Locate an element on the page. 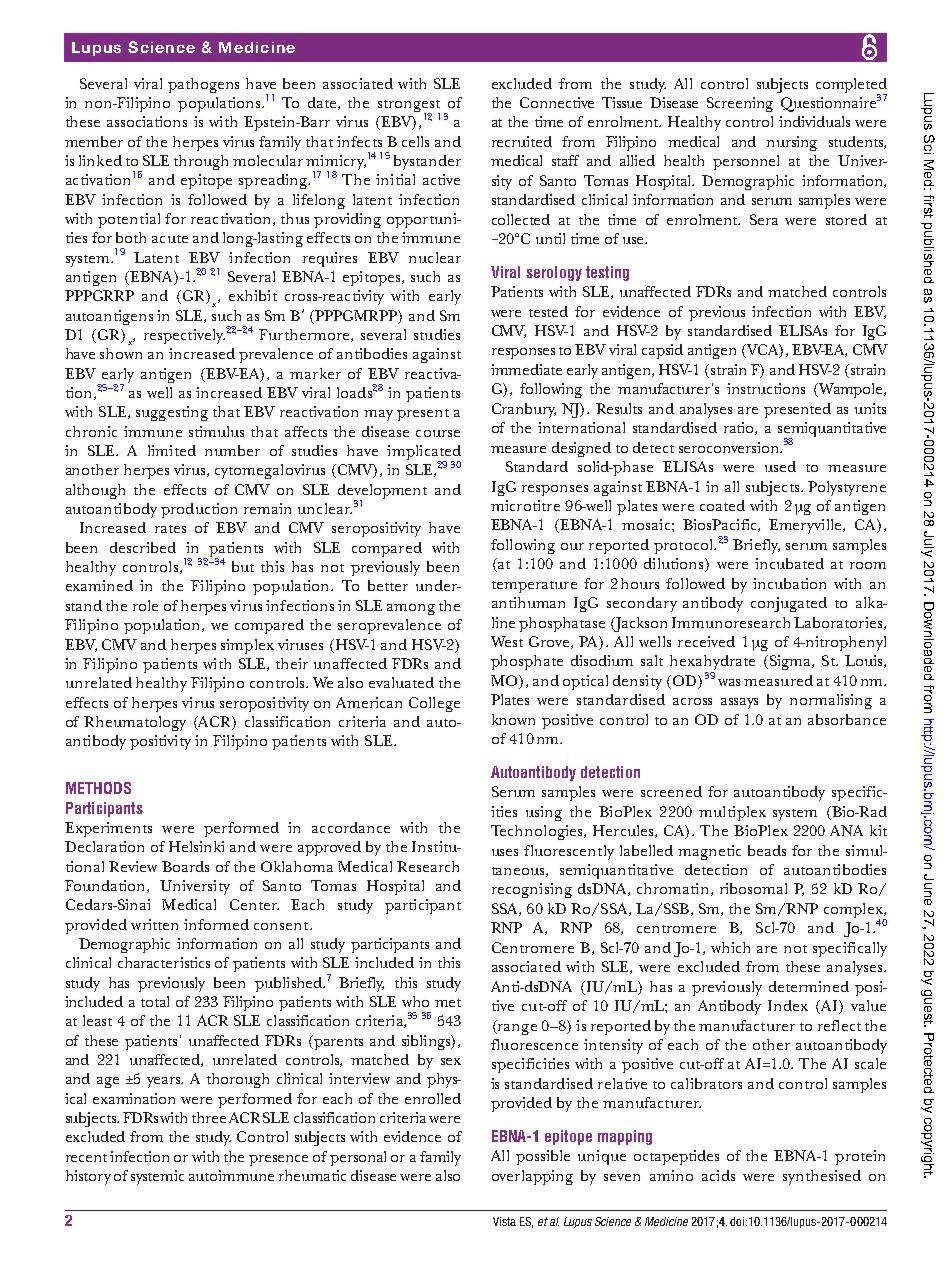 This image has height=1270, width=952. pathogens is located at coordinates (203, 85).
